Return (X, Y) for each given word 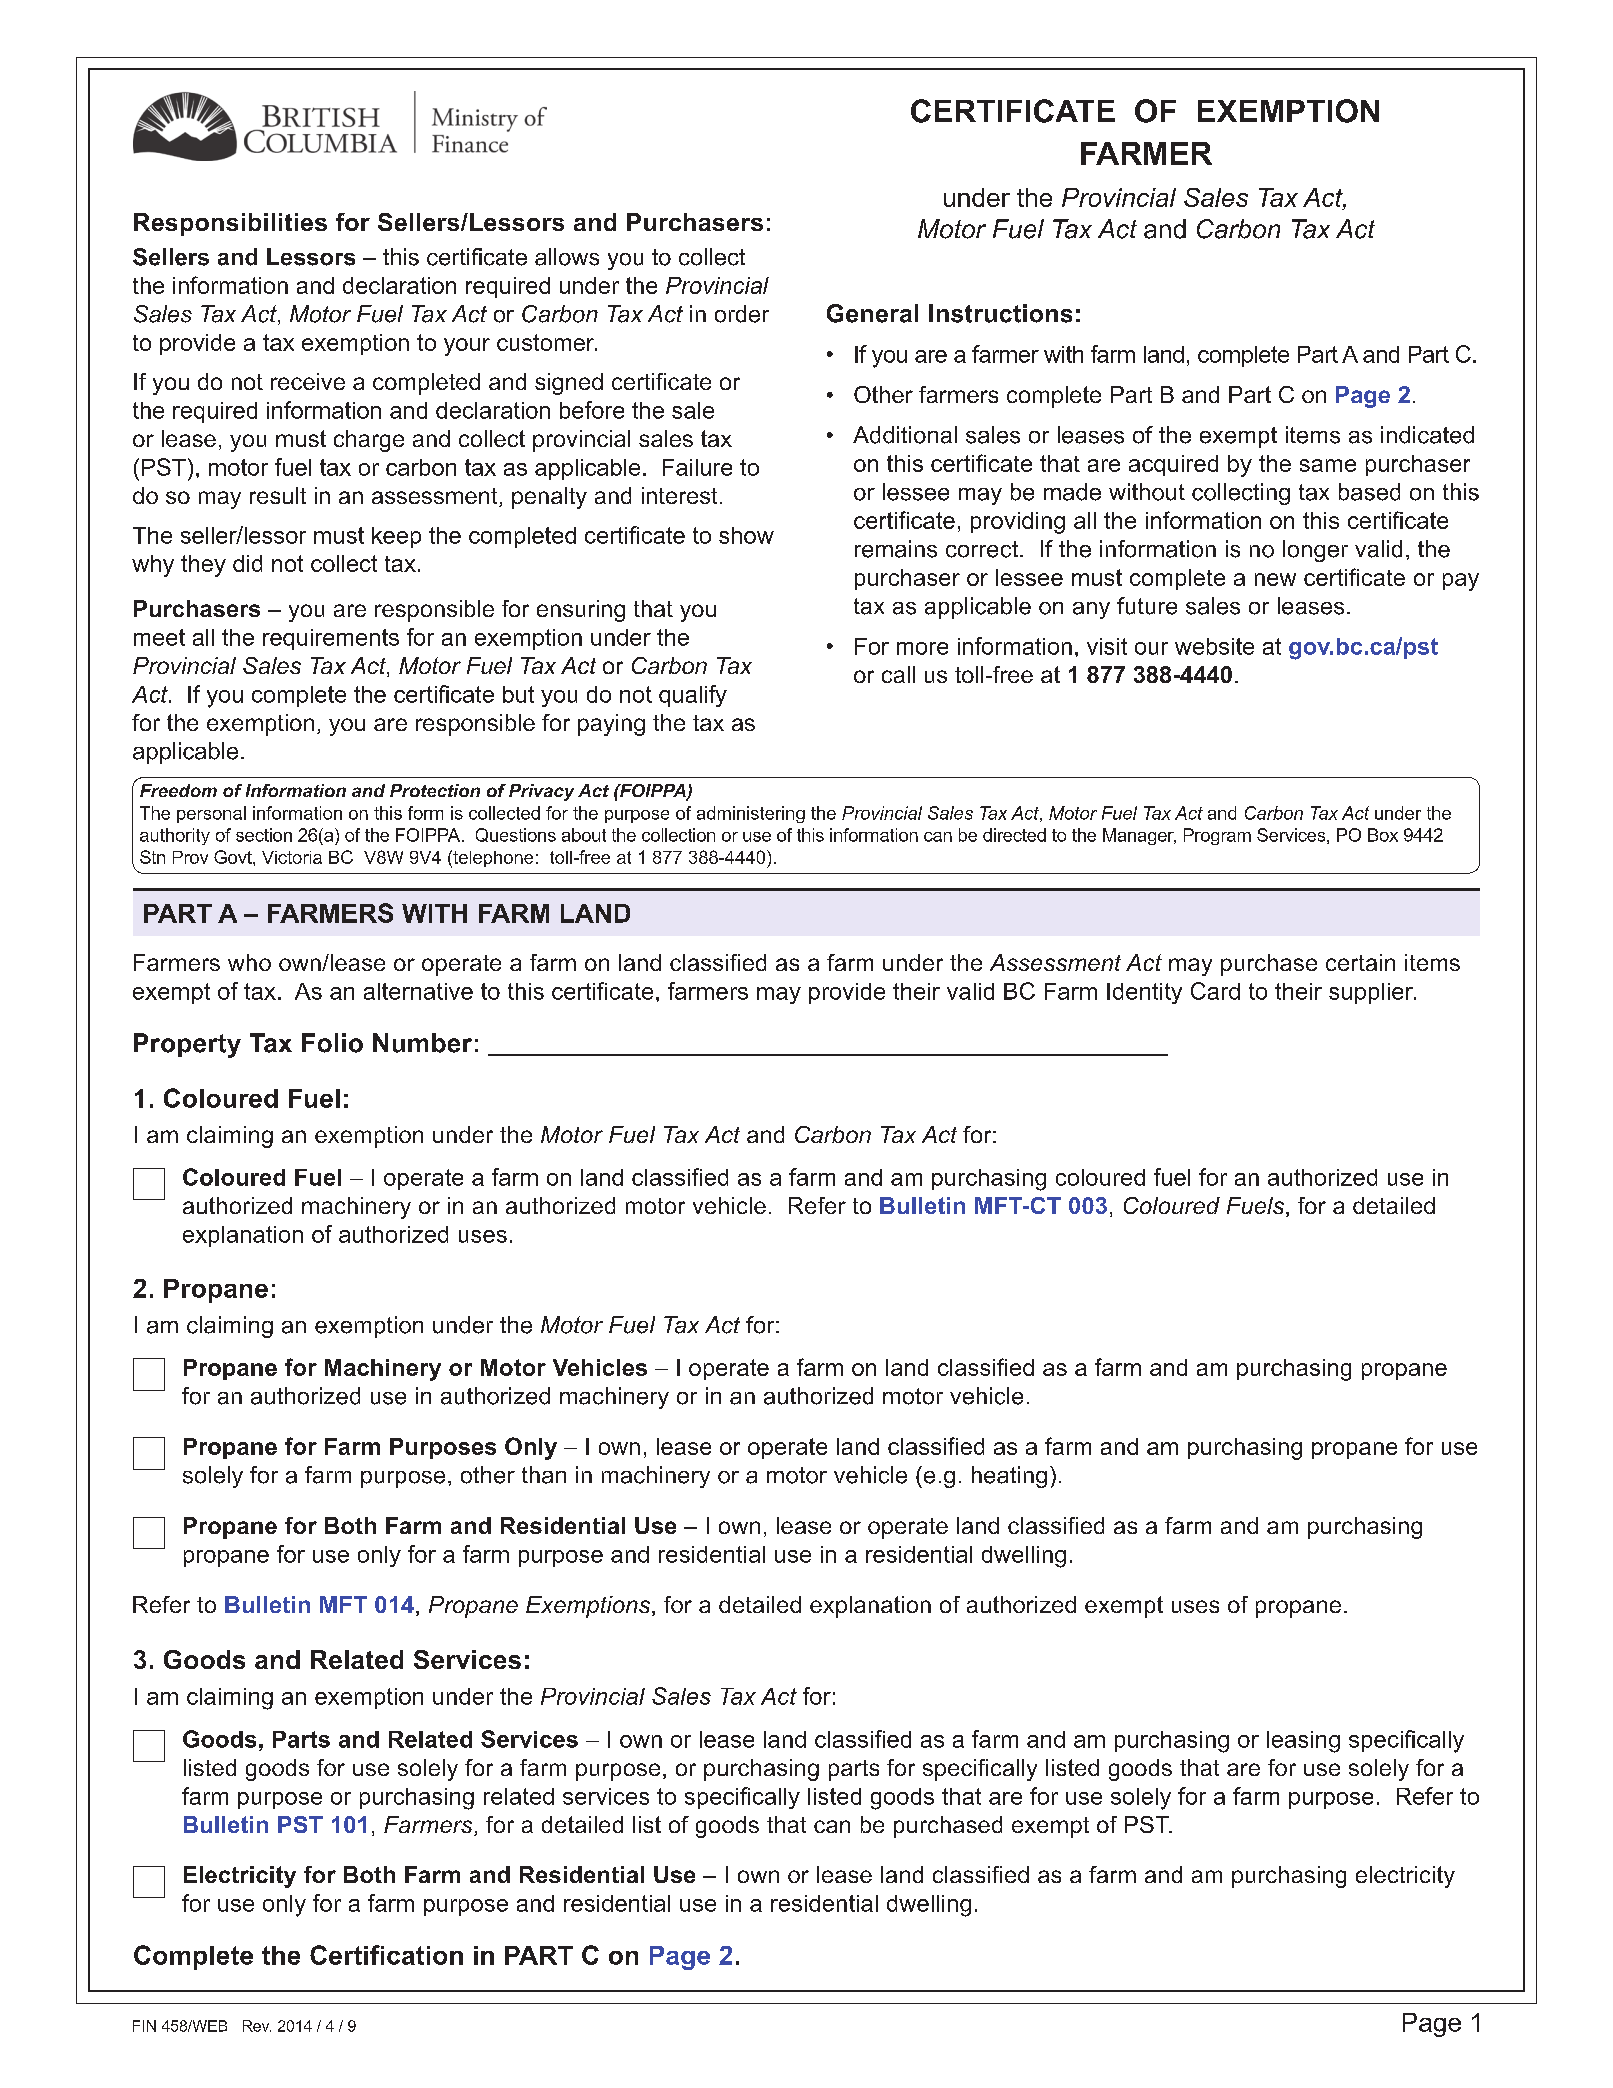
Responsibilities (230, 224)
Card (1215, 991)
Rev (257, 2026)
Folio (332, 1043)
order (742, 314)
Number (422, 1043)
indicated (1427, 435)
